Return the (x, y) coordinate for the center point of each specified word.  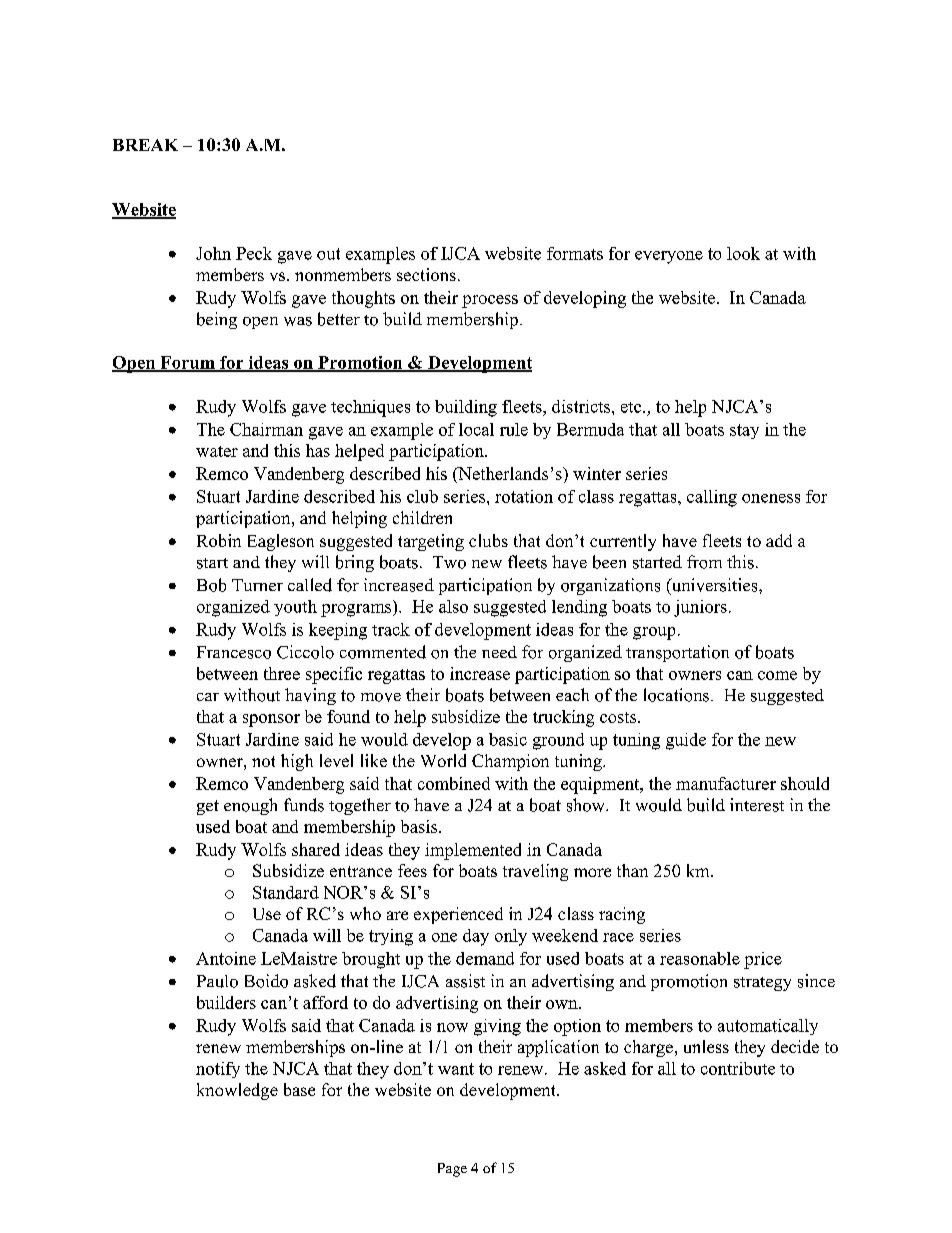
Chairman (266, 429)
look (743, 253)
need (499, 652)
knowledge (237, 1091)
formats (575, 253)
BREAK (145, 145)
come (777, 675)
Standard (286, 892)
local (476, 429)
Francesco (234, 652)
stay (744, 431)
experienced (458, 915)
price (763, 960)
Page (452, 1170)
